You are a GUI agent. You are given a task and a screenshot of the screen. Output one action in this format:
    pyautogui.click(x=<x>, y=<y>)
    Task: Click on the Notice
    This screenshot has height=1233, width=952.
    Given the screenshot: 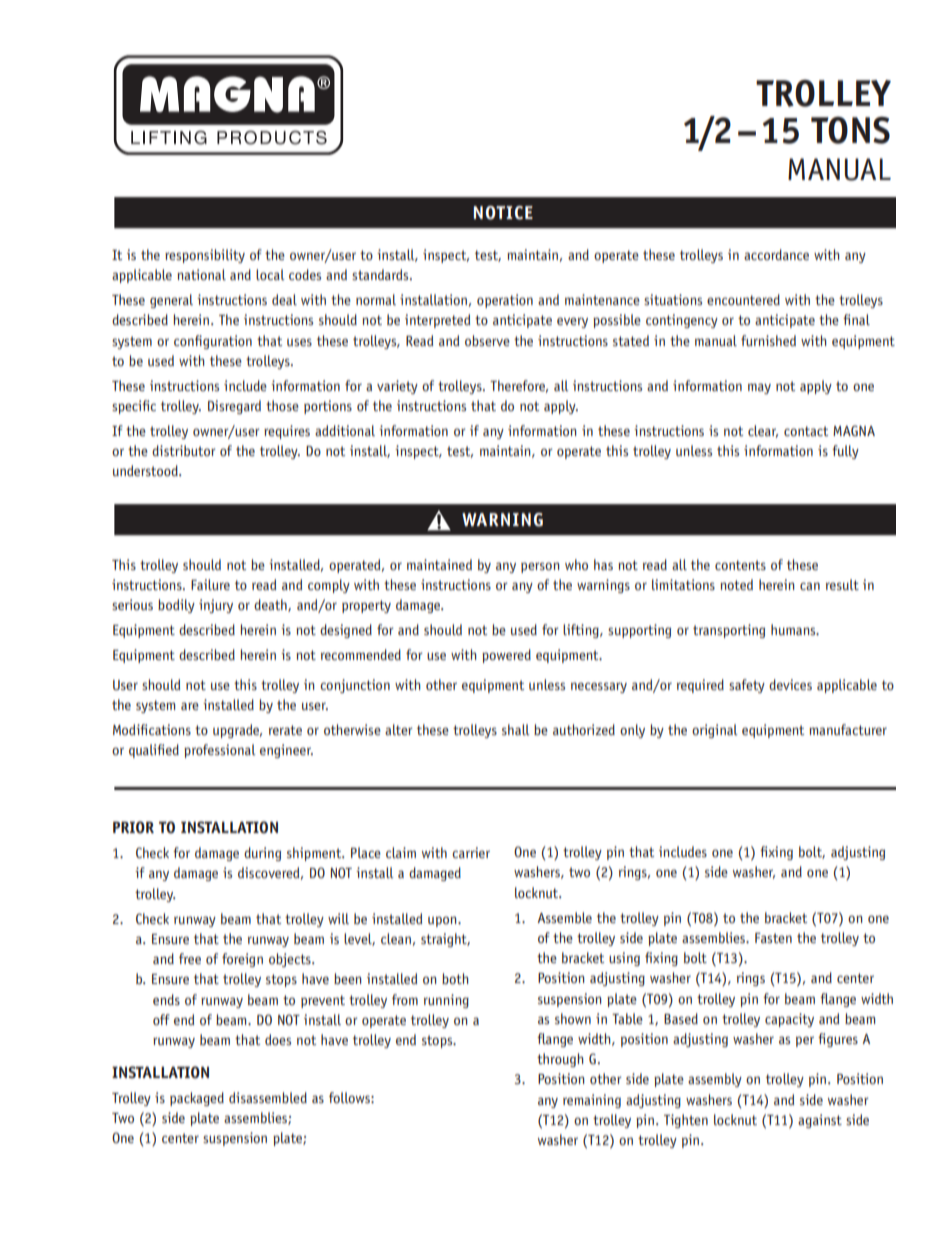 What is the action you would take?
    pyautogui.click(x=503, y=213)
